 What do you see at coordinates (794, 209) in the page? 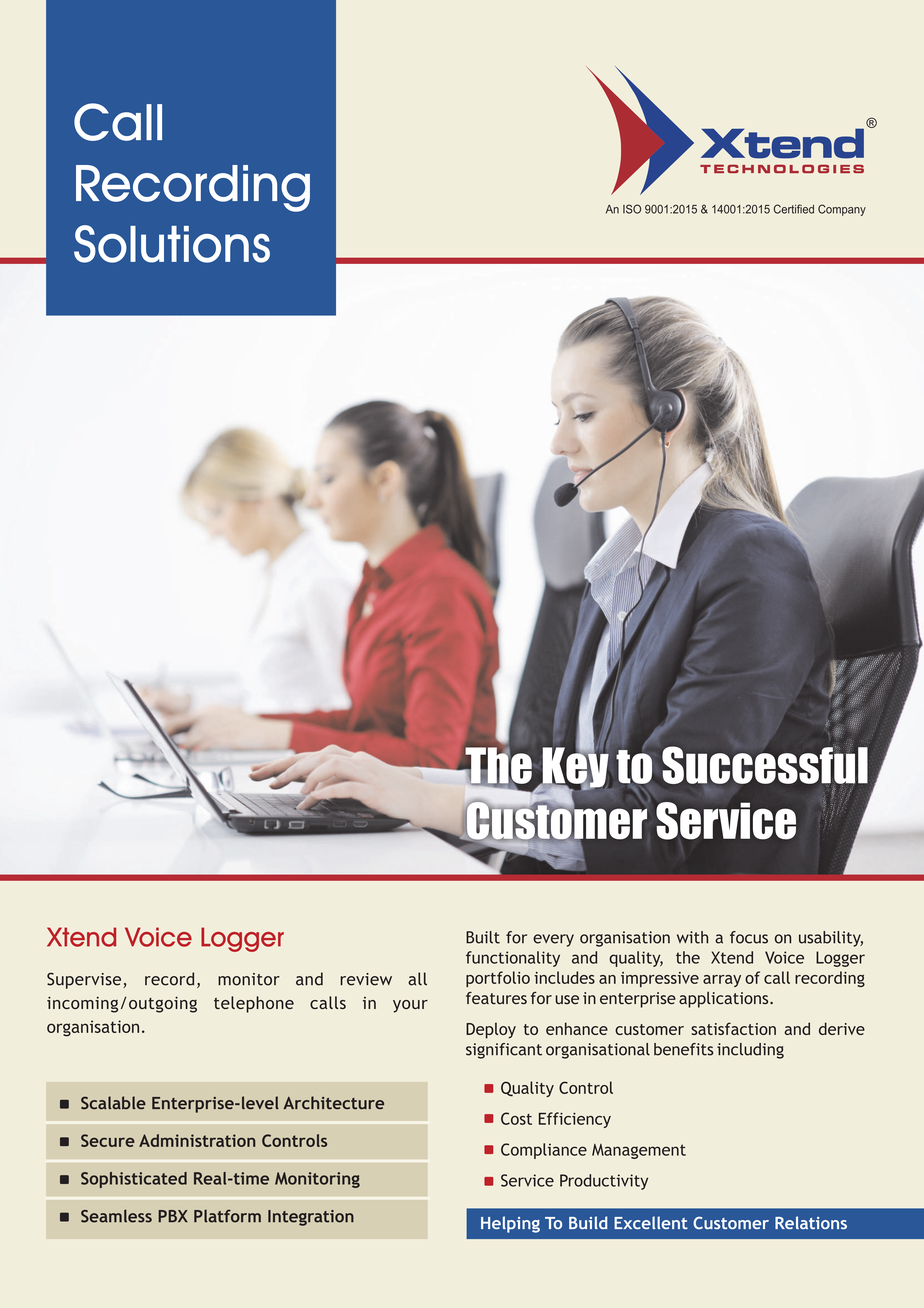
I see `Certified` at bounding box center [794, 209].
